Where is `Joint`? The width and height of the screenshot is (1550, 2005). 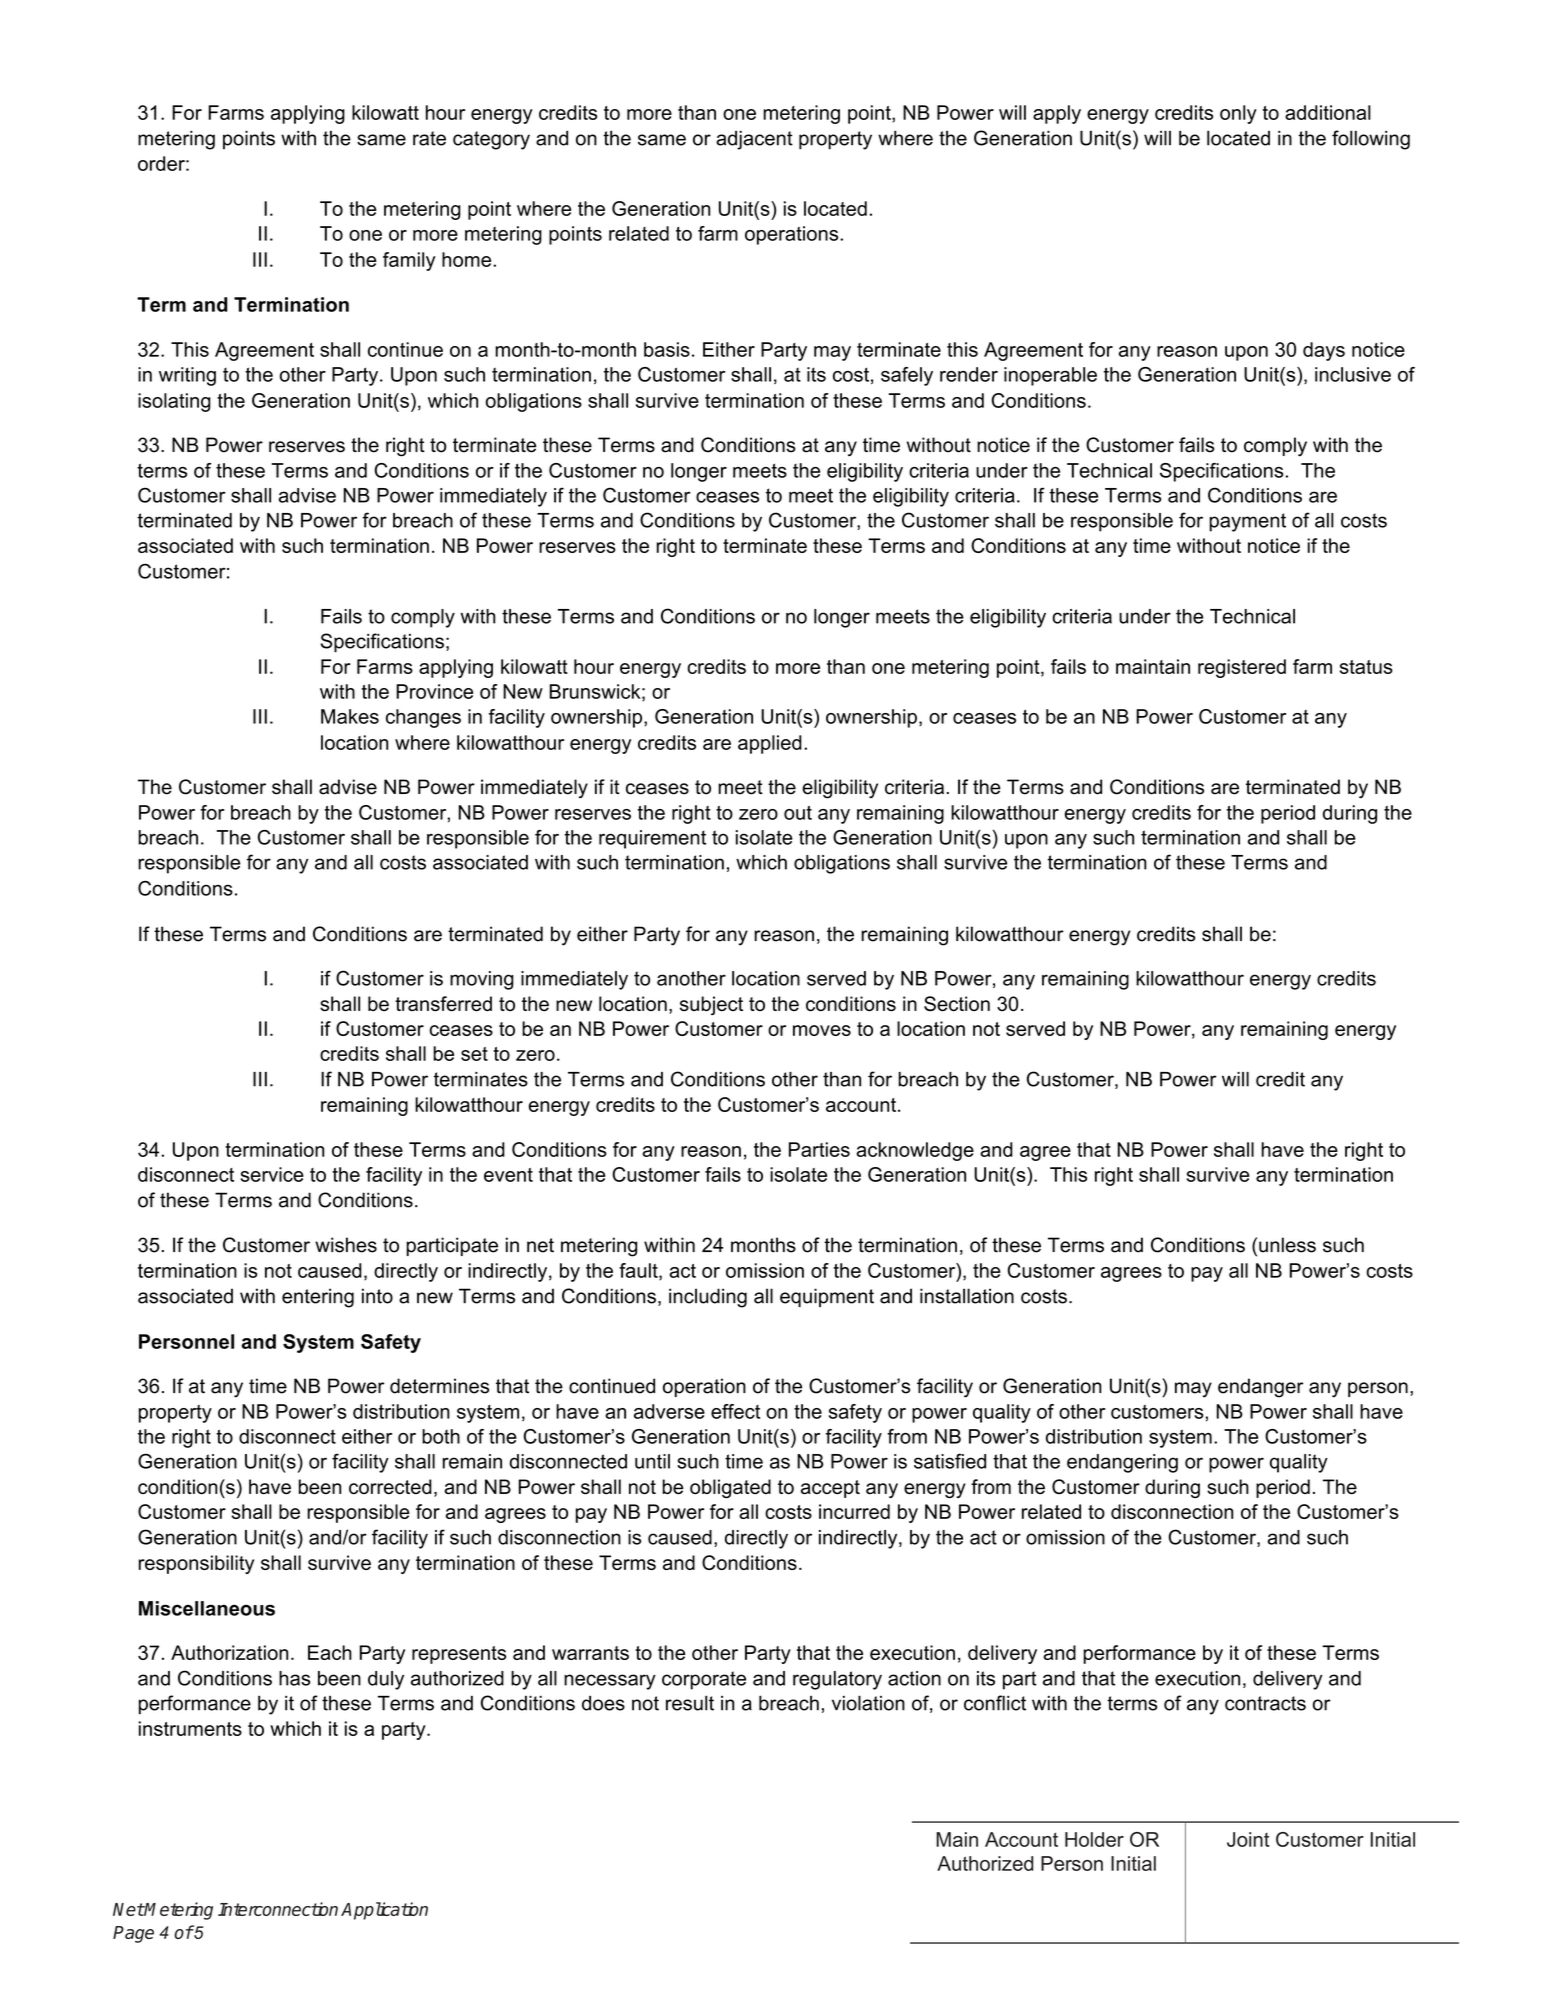 Joint is located at coordinates (1248, 1839).
